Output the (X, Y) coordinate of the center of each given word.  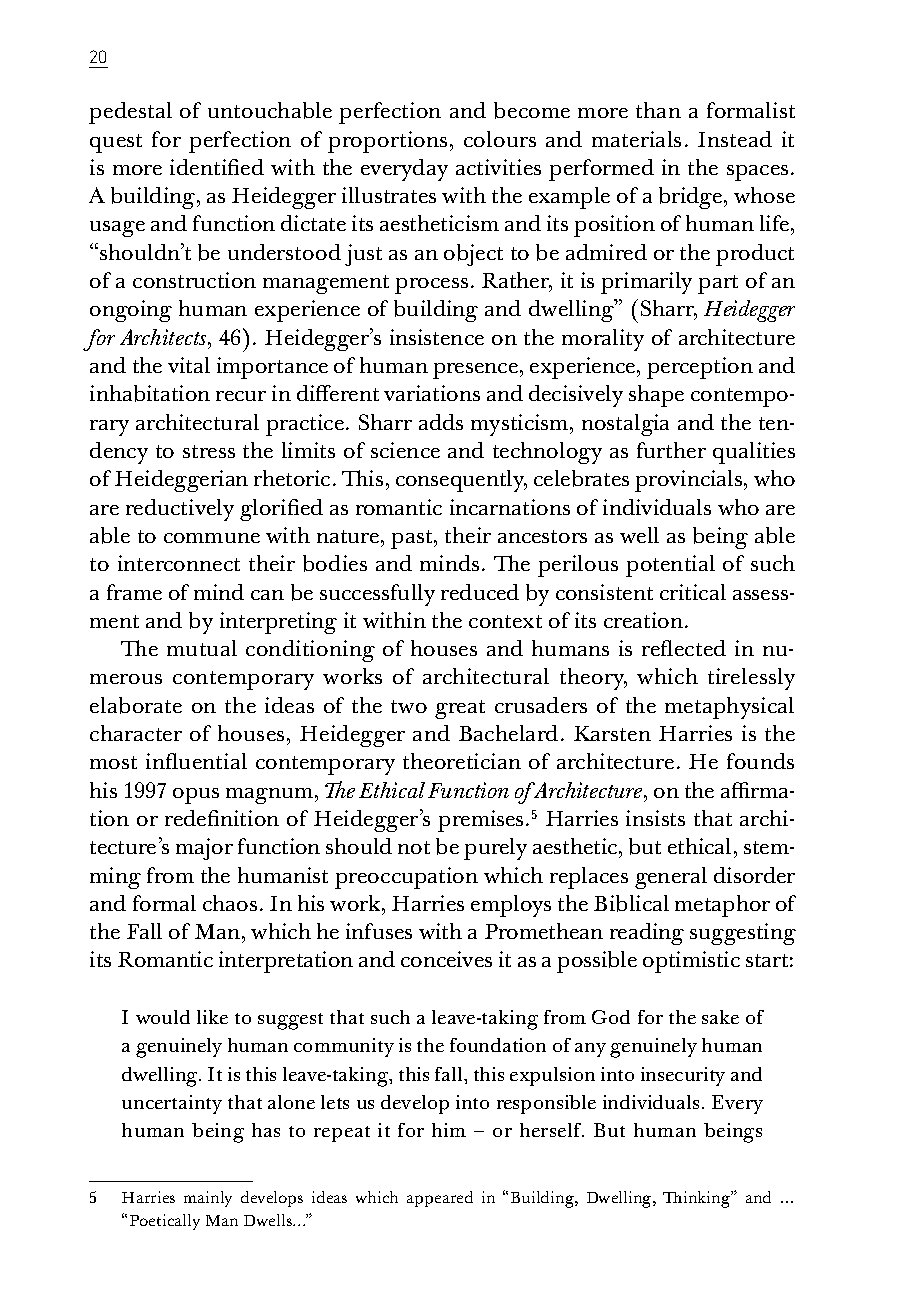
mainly (208, 1199)
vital (189, 365)
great (460, 709)
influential (196, 761)
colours (500, 139)
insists (655, 818)
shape (656, 396)
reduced (480, 592)
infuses (379, 931)
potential (670, 566)
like (212, 1017)
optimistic (691, 962)
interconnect (179, 563)
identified (217, 167)
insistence (437, 337)
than (658, 110)
